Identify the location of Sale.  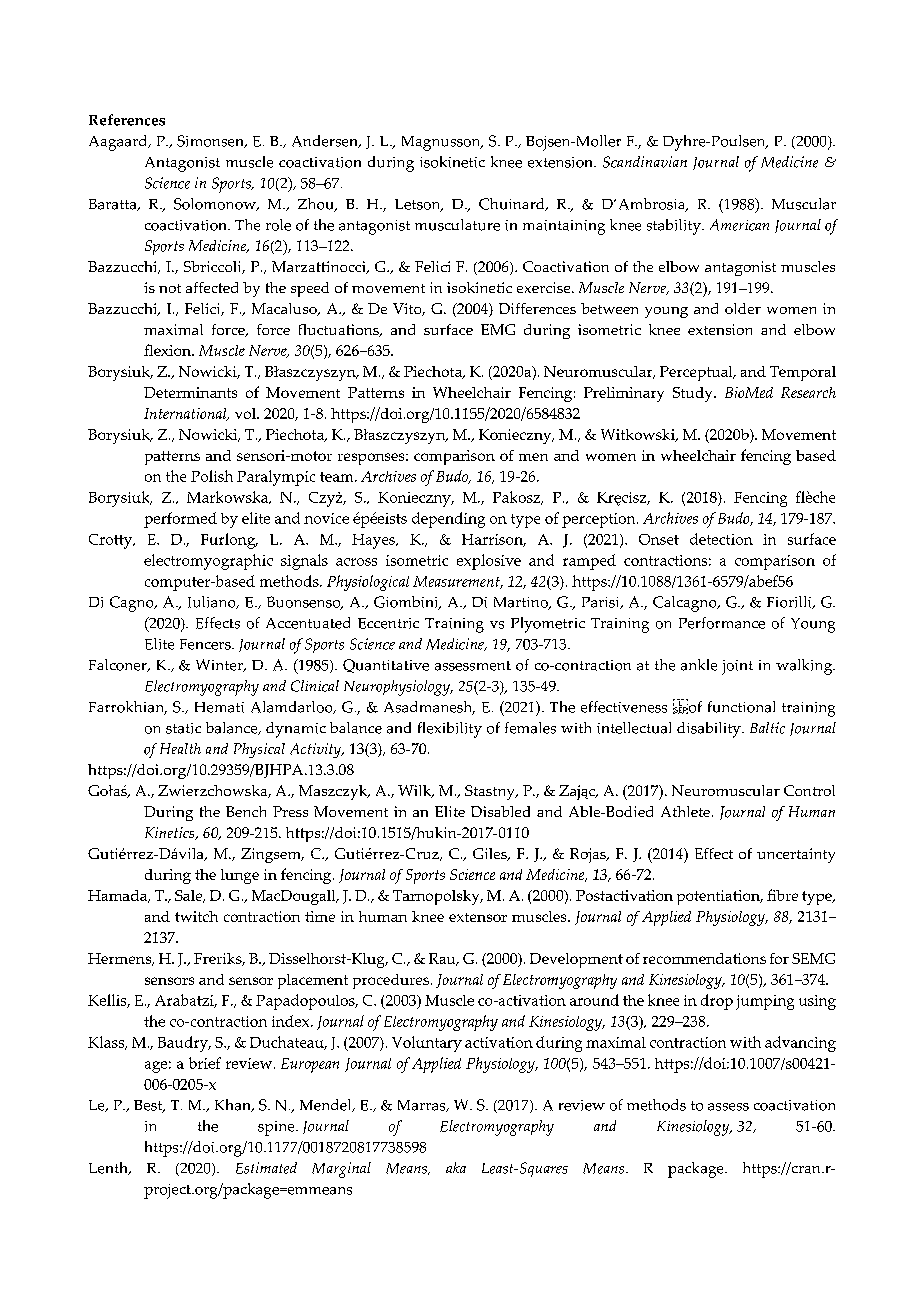
(190, 896).
